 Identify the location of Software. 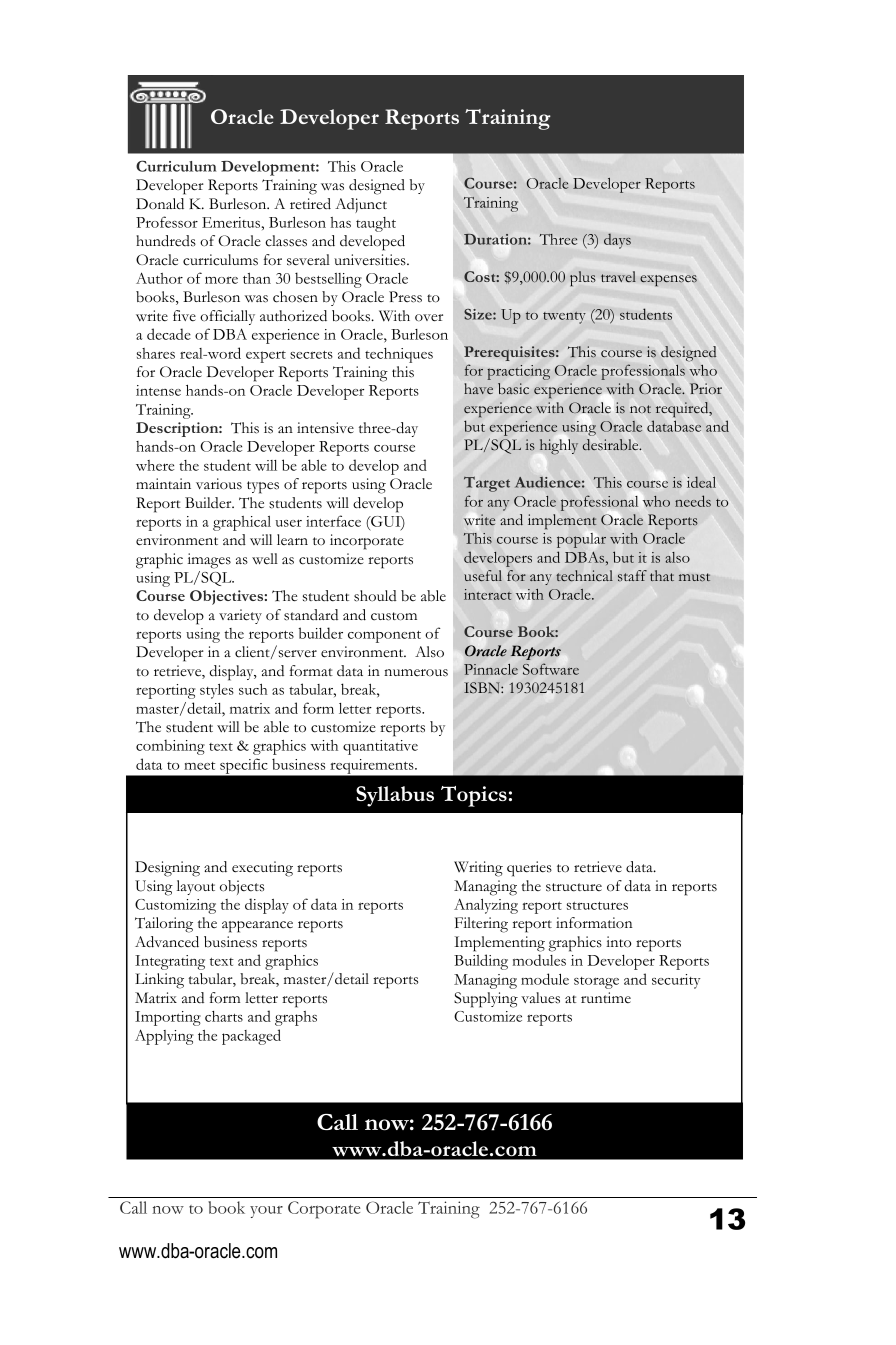
(551, 669).
